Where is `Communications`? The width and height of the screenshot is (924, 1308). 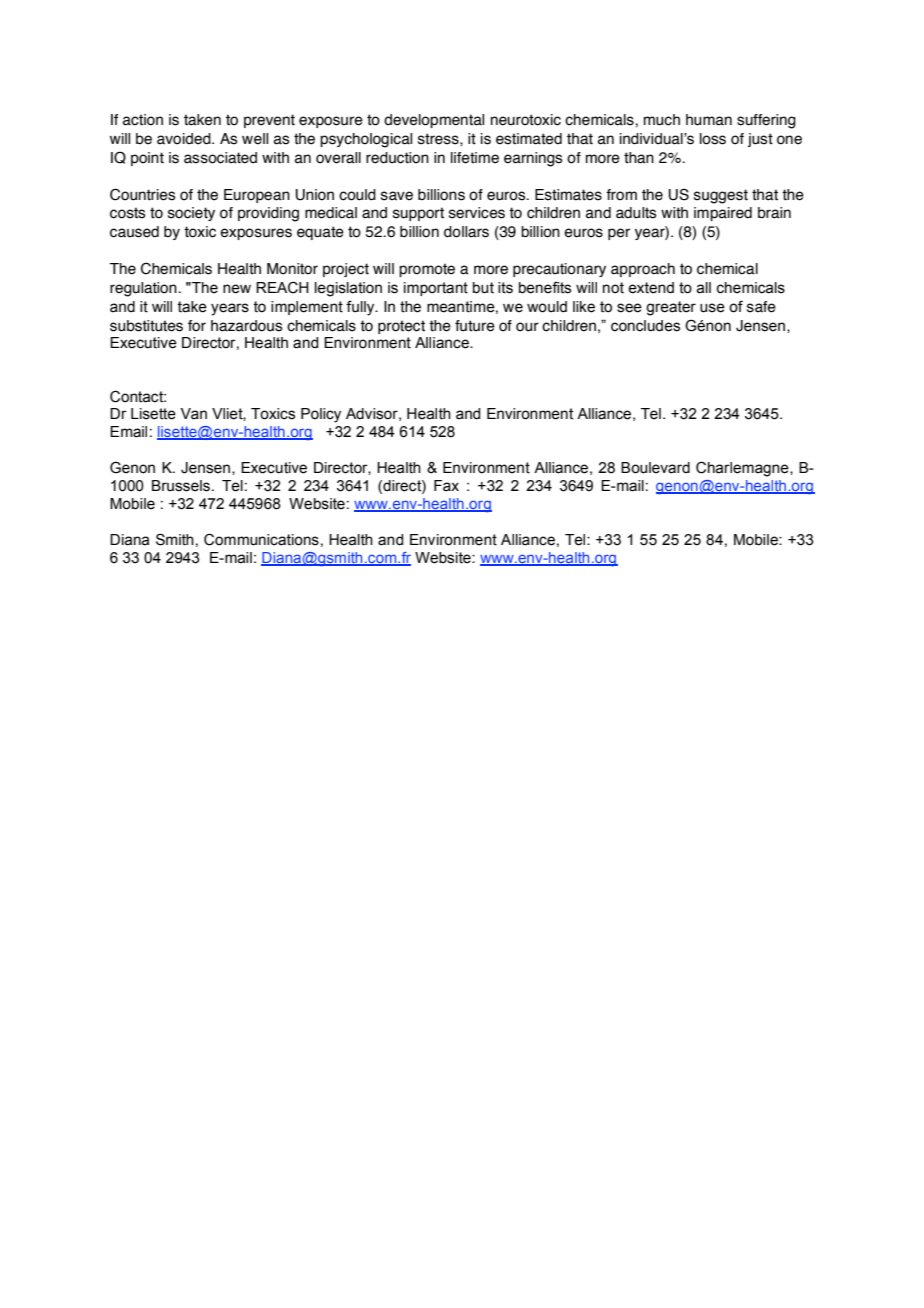
Communications is located at coordinates (261, 539).
